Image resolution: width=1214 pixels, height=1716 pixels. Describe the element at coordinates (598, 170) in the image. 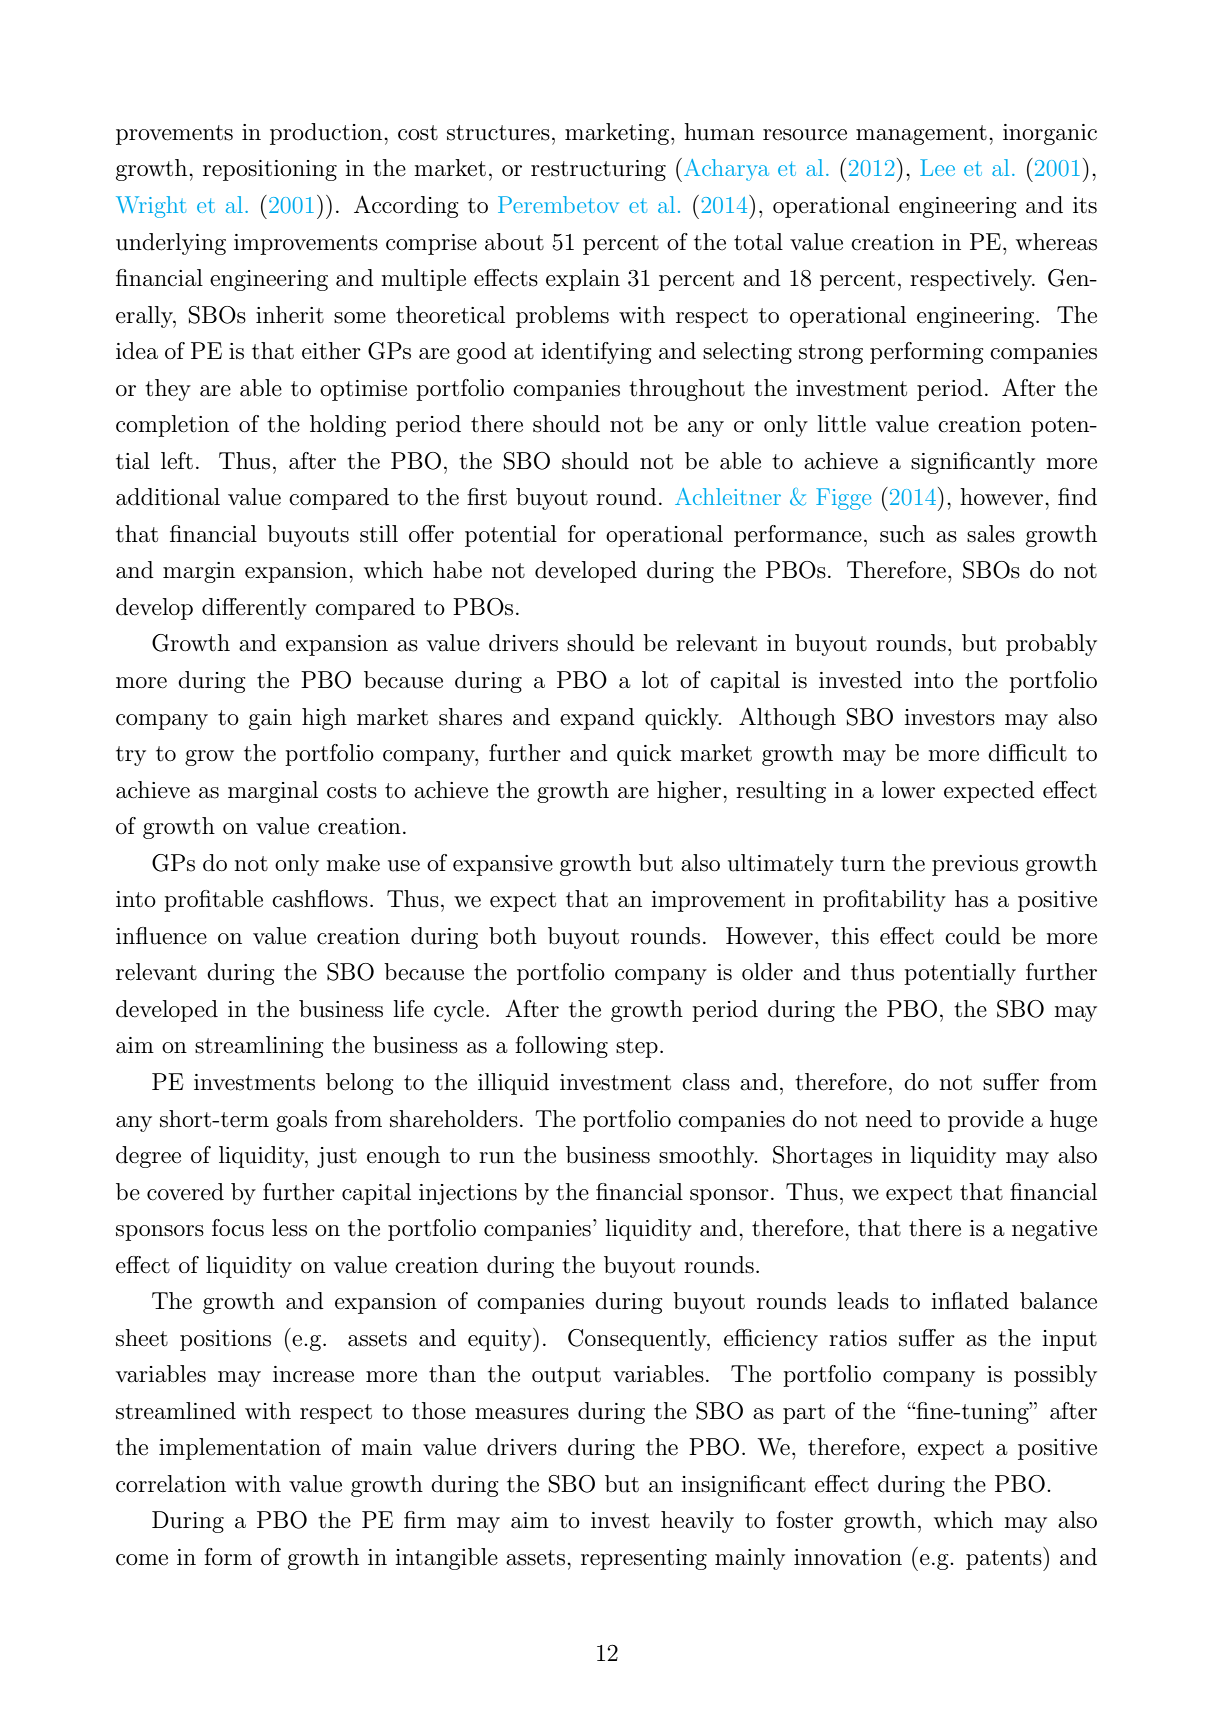

I see `restructuring` at that location.
